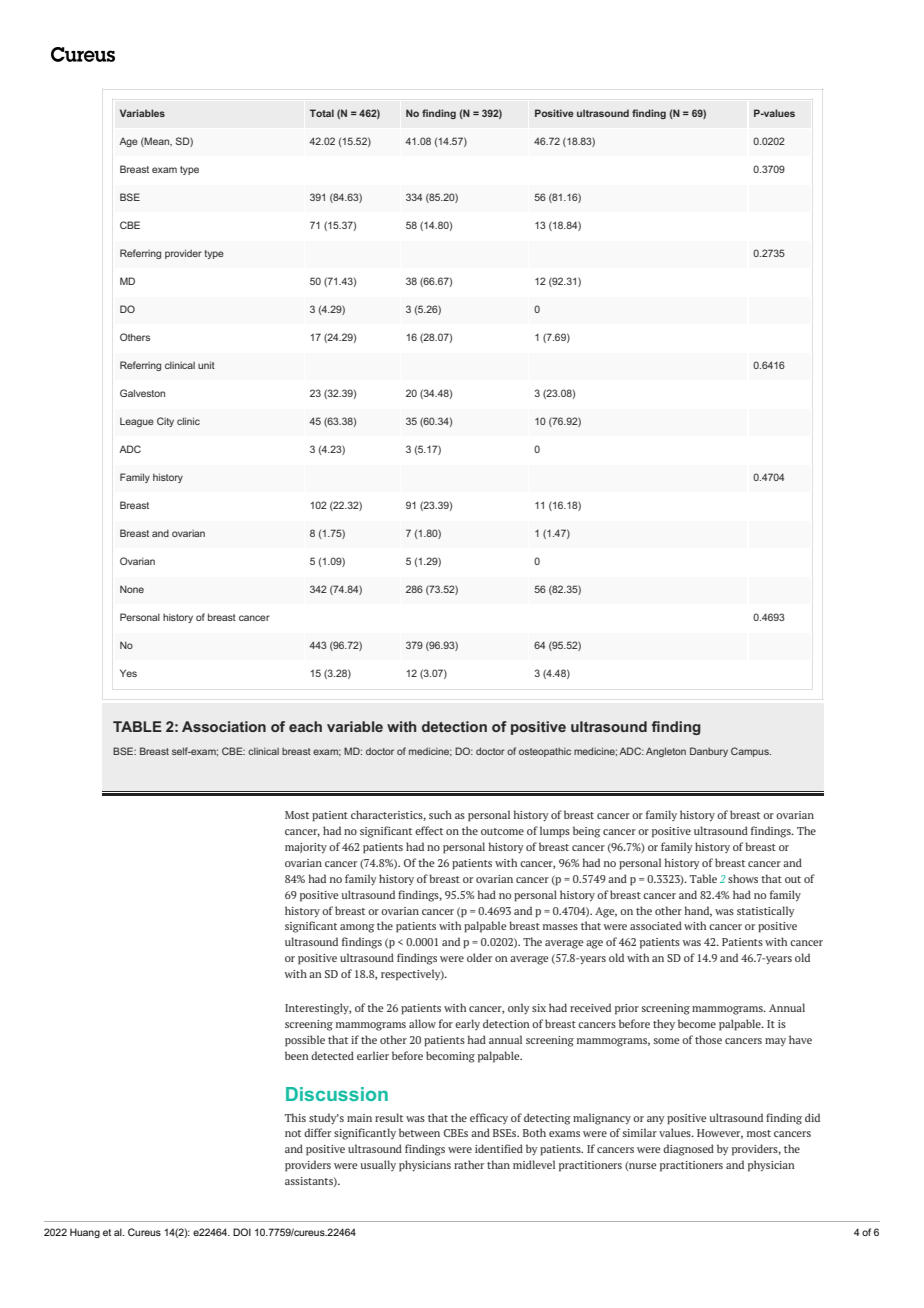 Image resolution: width=924 pixels, height=1308 pixels. What do you see at coordinates (305, 726) in the screenshot?
I see `each` at bounding box center [305, 726].
